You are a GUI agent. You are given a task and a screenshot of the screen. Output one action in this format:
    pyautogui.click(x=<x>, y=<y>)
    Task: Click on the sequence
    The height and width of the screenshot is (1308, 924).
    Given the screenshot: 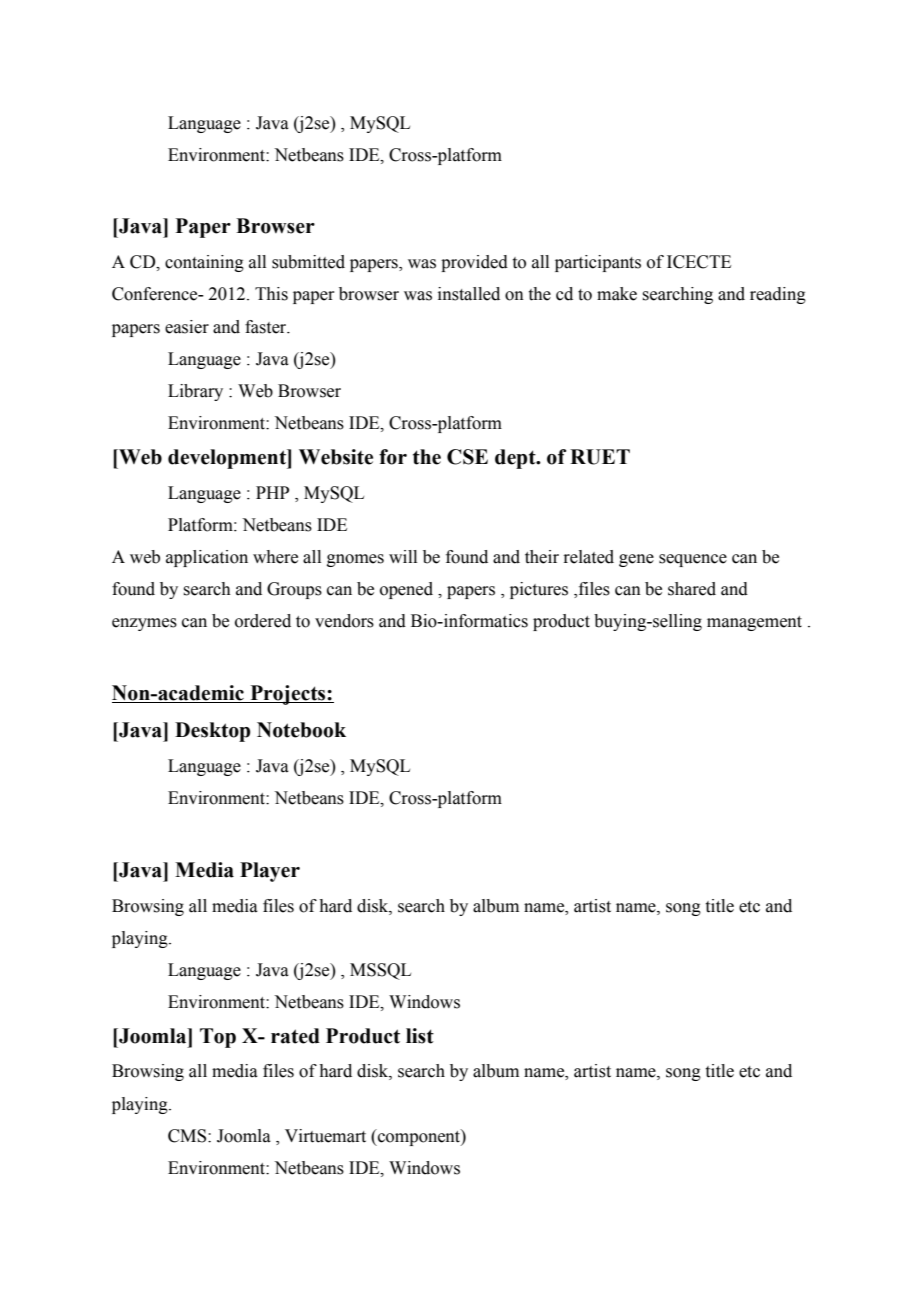 What is the action you would take?
    pyautogui.click(x=693, y=560)
